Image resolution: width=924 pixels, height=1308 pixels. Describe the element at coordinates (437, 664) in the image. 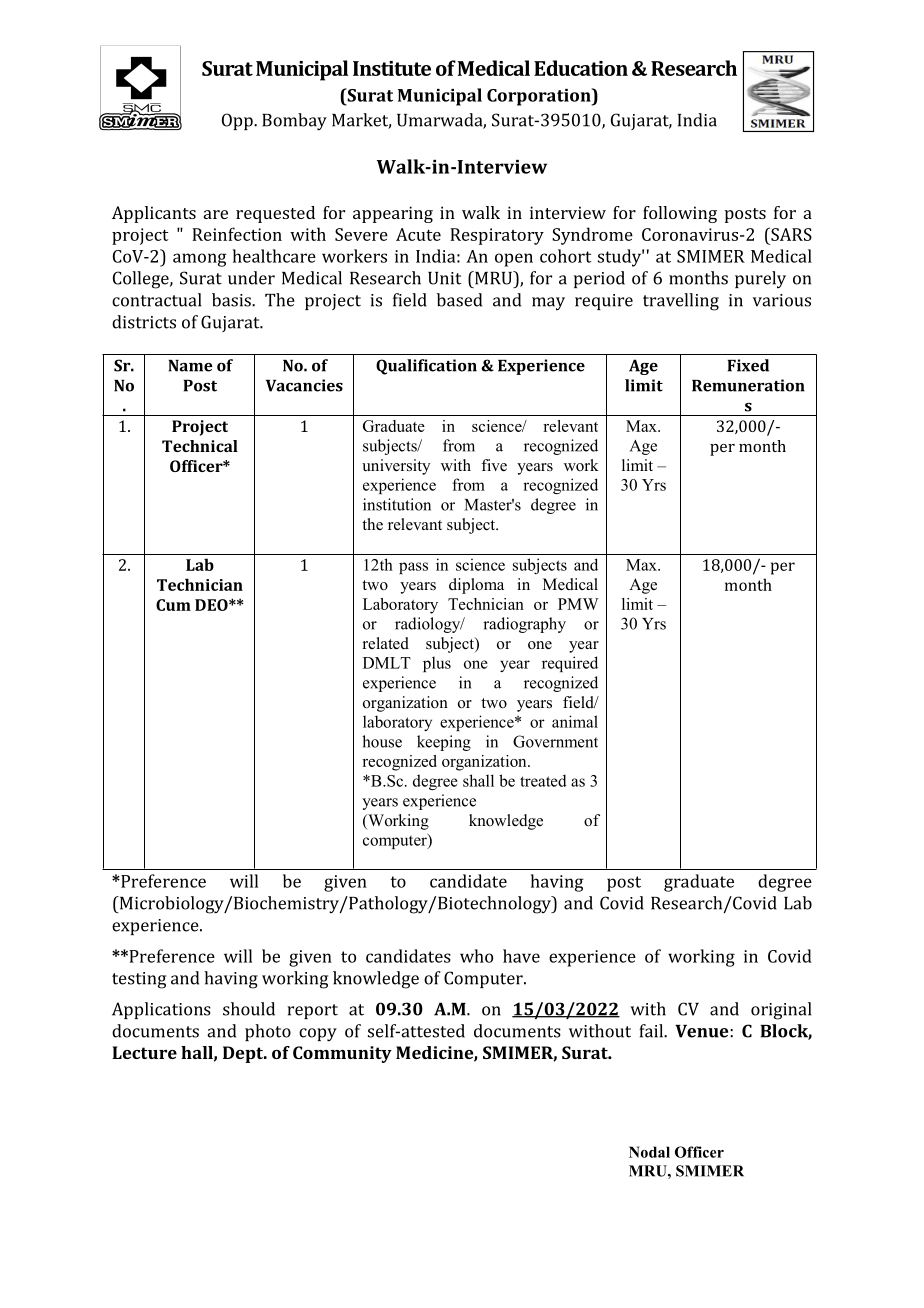

I see `plus` at that location.
